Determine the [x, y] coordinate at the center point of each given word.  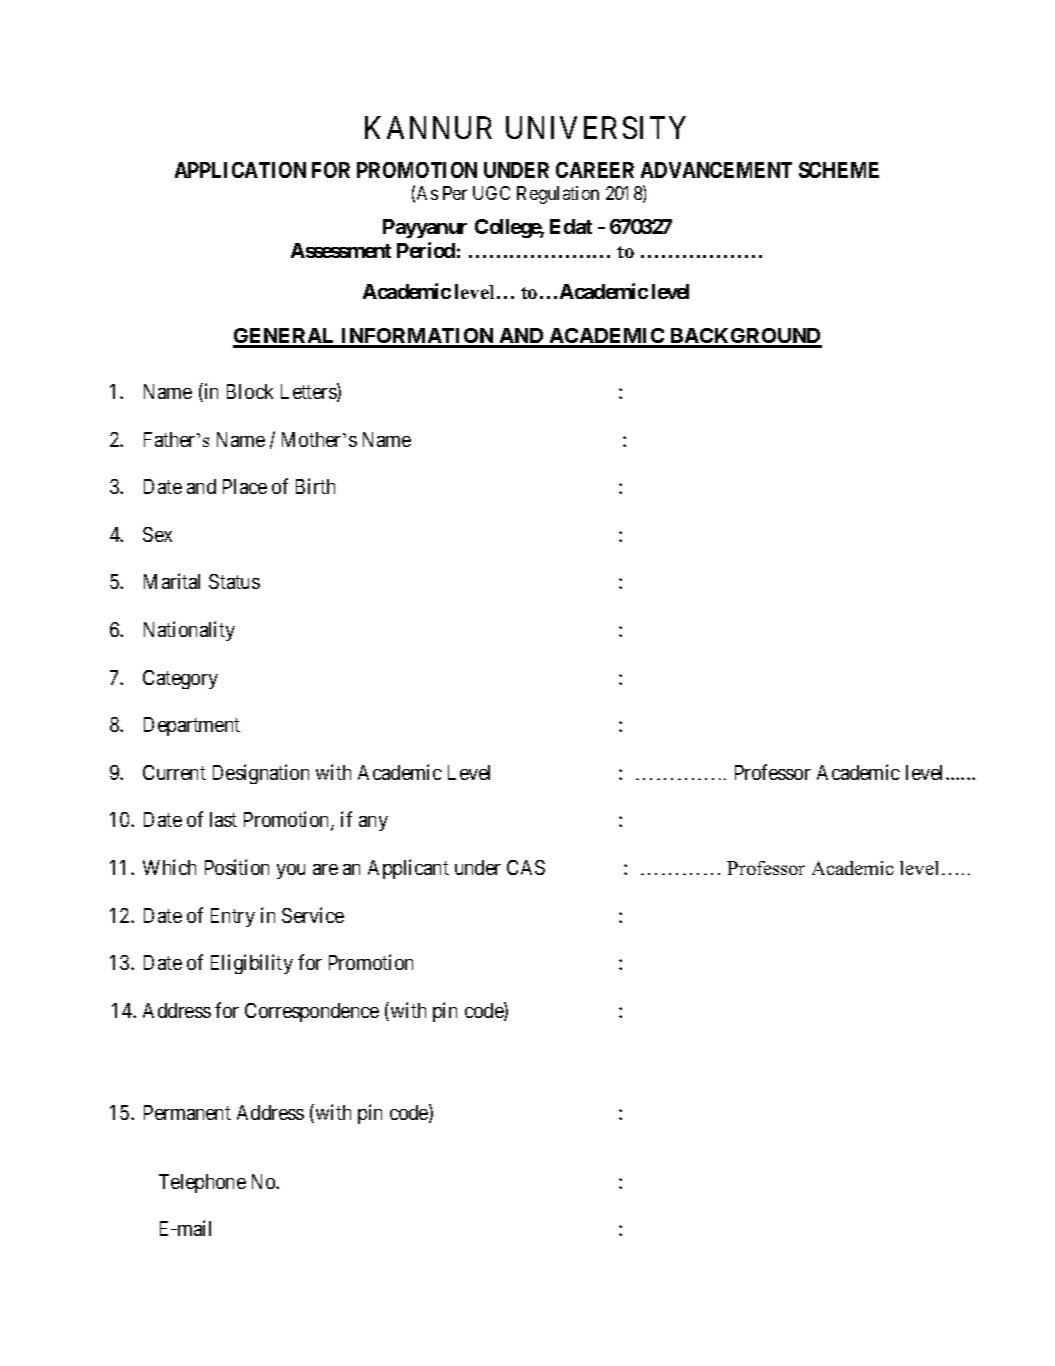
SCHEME [839, 170]
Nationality [189, 631]
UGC [491, 193]
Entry [233, 917]
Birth [315, 486]
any [373, 823]
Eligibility [252, 964]
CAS [526, 867]
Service [313, 915]
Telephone [202, 1183]
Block [250, 391]
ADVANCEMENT [716, 170]
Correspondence [312, 1012]
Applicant [408, 869]
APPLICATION [240, 170]
